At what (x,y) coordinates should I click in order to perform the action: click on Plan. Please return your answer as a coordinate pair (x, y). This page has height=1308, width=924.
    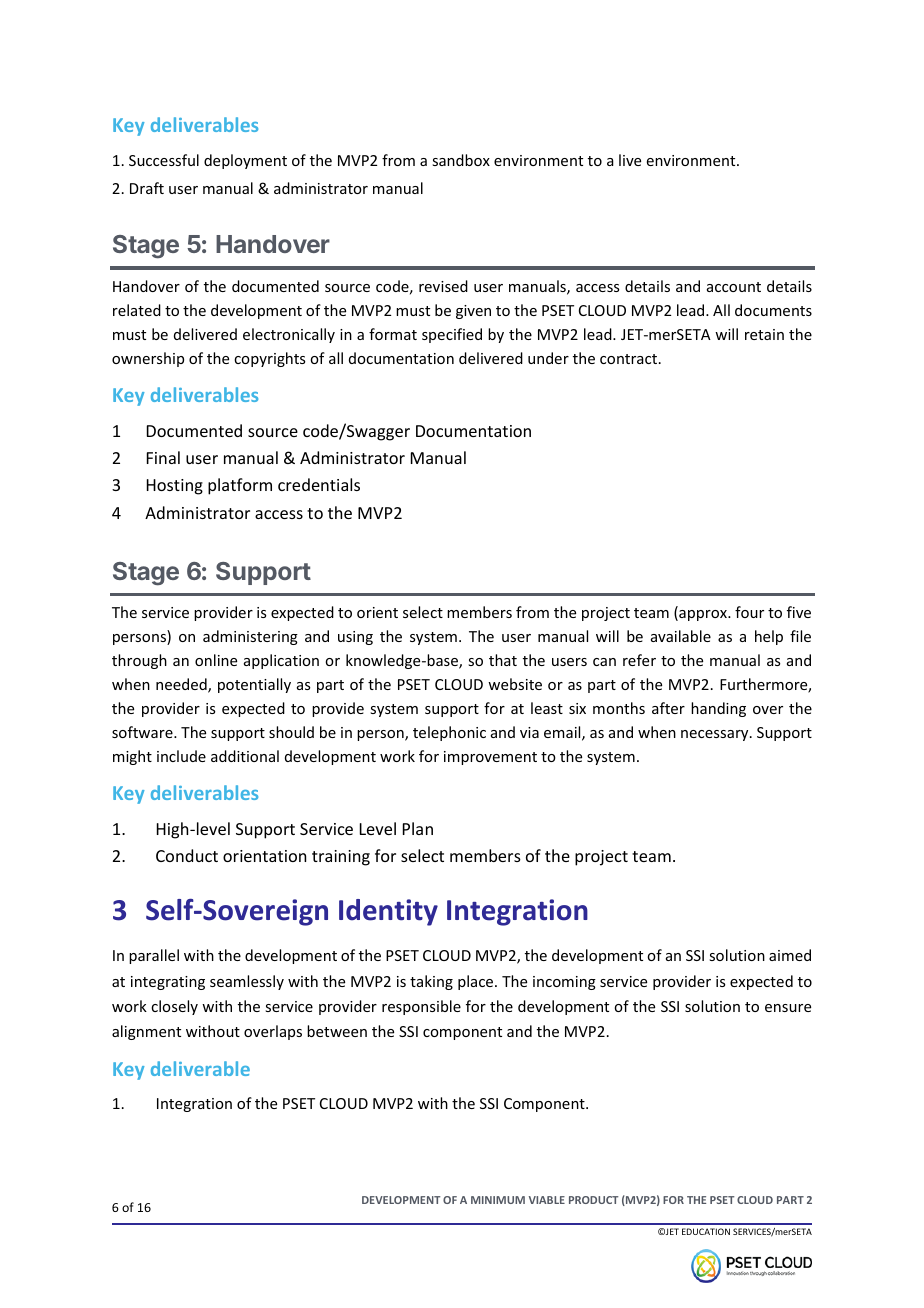
    Looking at the image, I should click on (418, 828).
